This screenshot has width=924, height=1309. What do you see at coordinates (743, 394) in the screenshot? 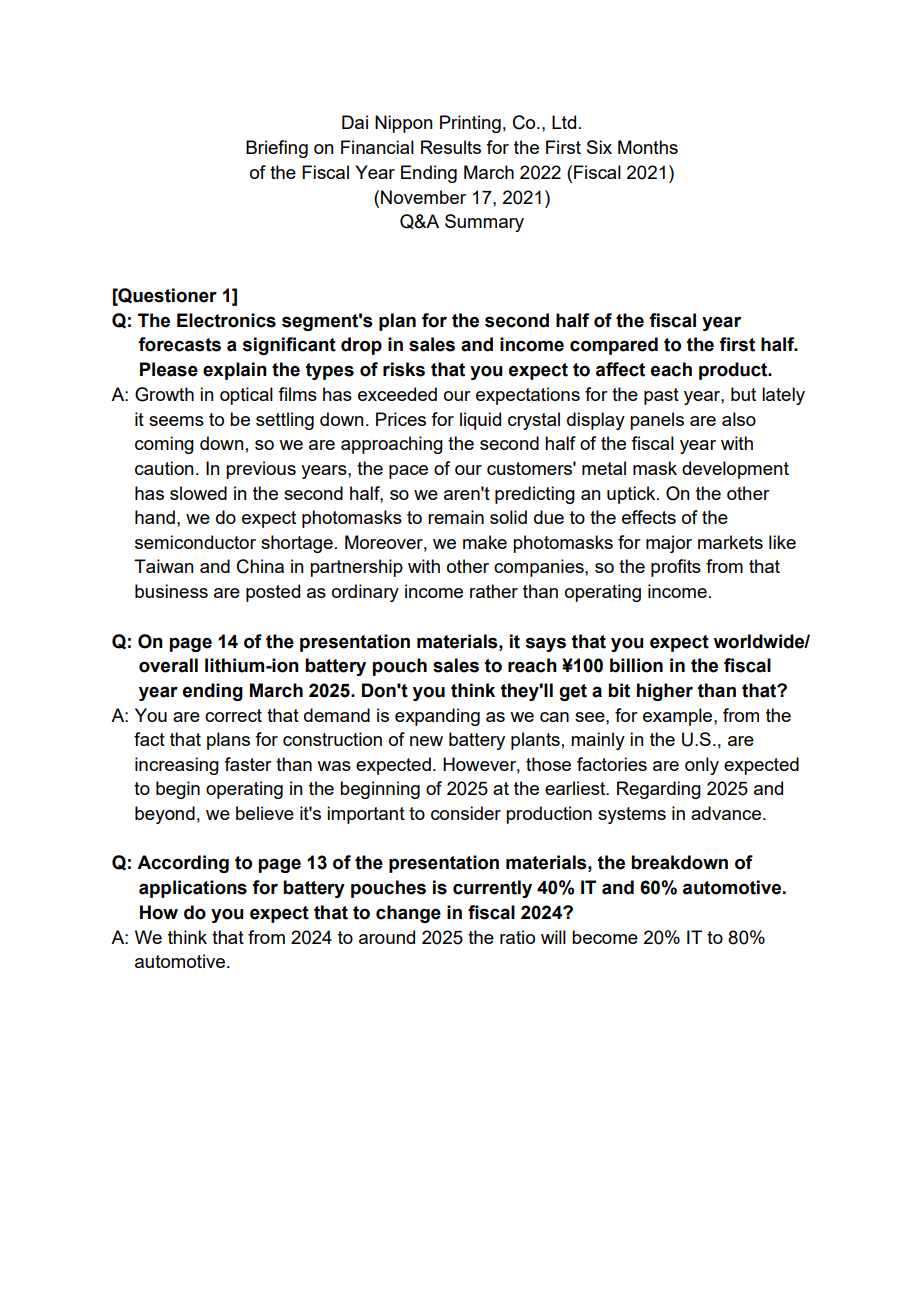
I see `but` at bounding box center [743, 394].
